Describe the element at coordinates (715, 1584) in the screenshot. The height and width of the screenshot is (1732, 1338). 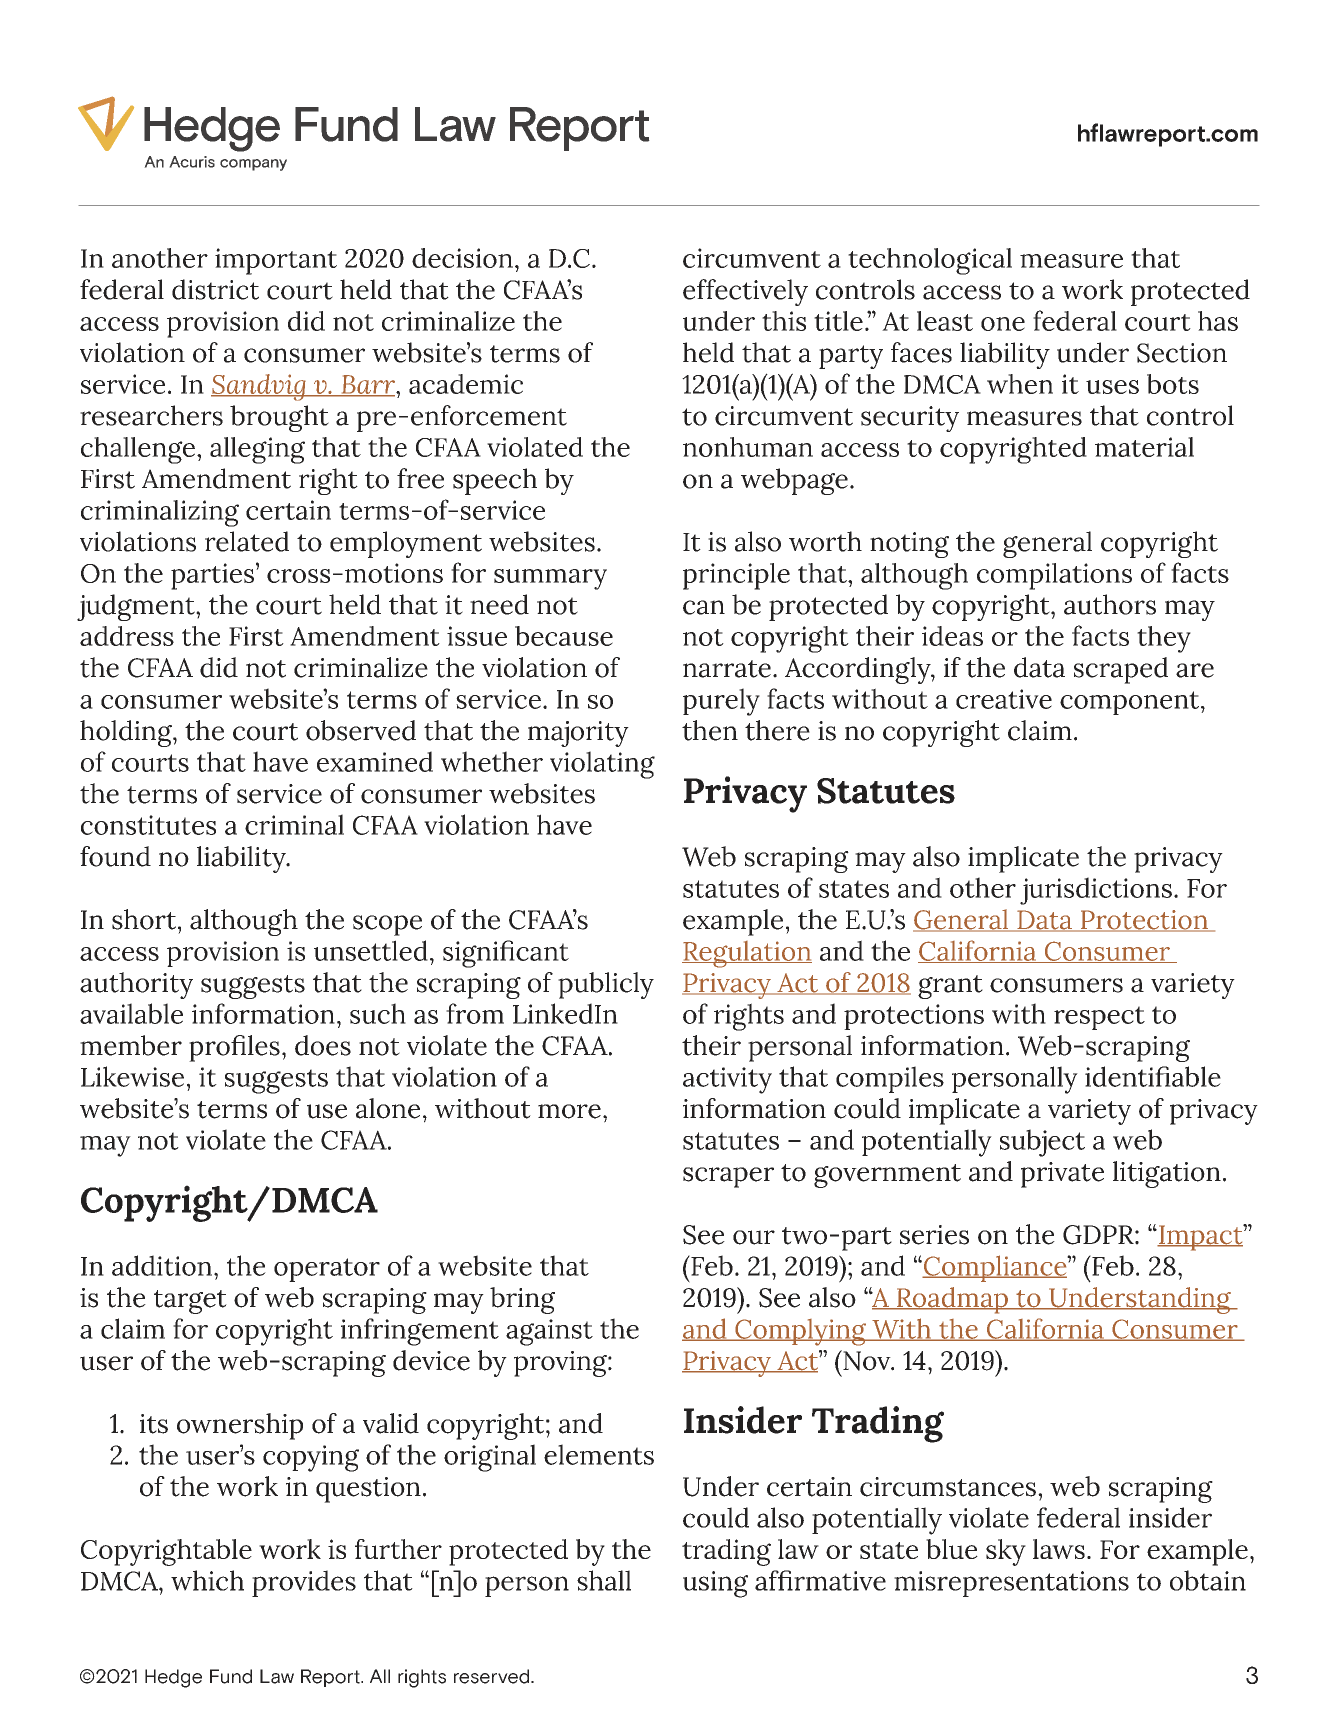
I see `using` at that location.
